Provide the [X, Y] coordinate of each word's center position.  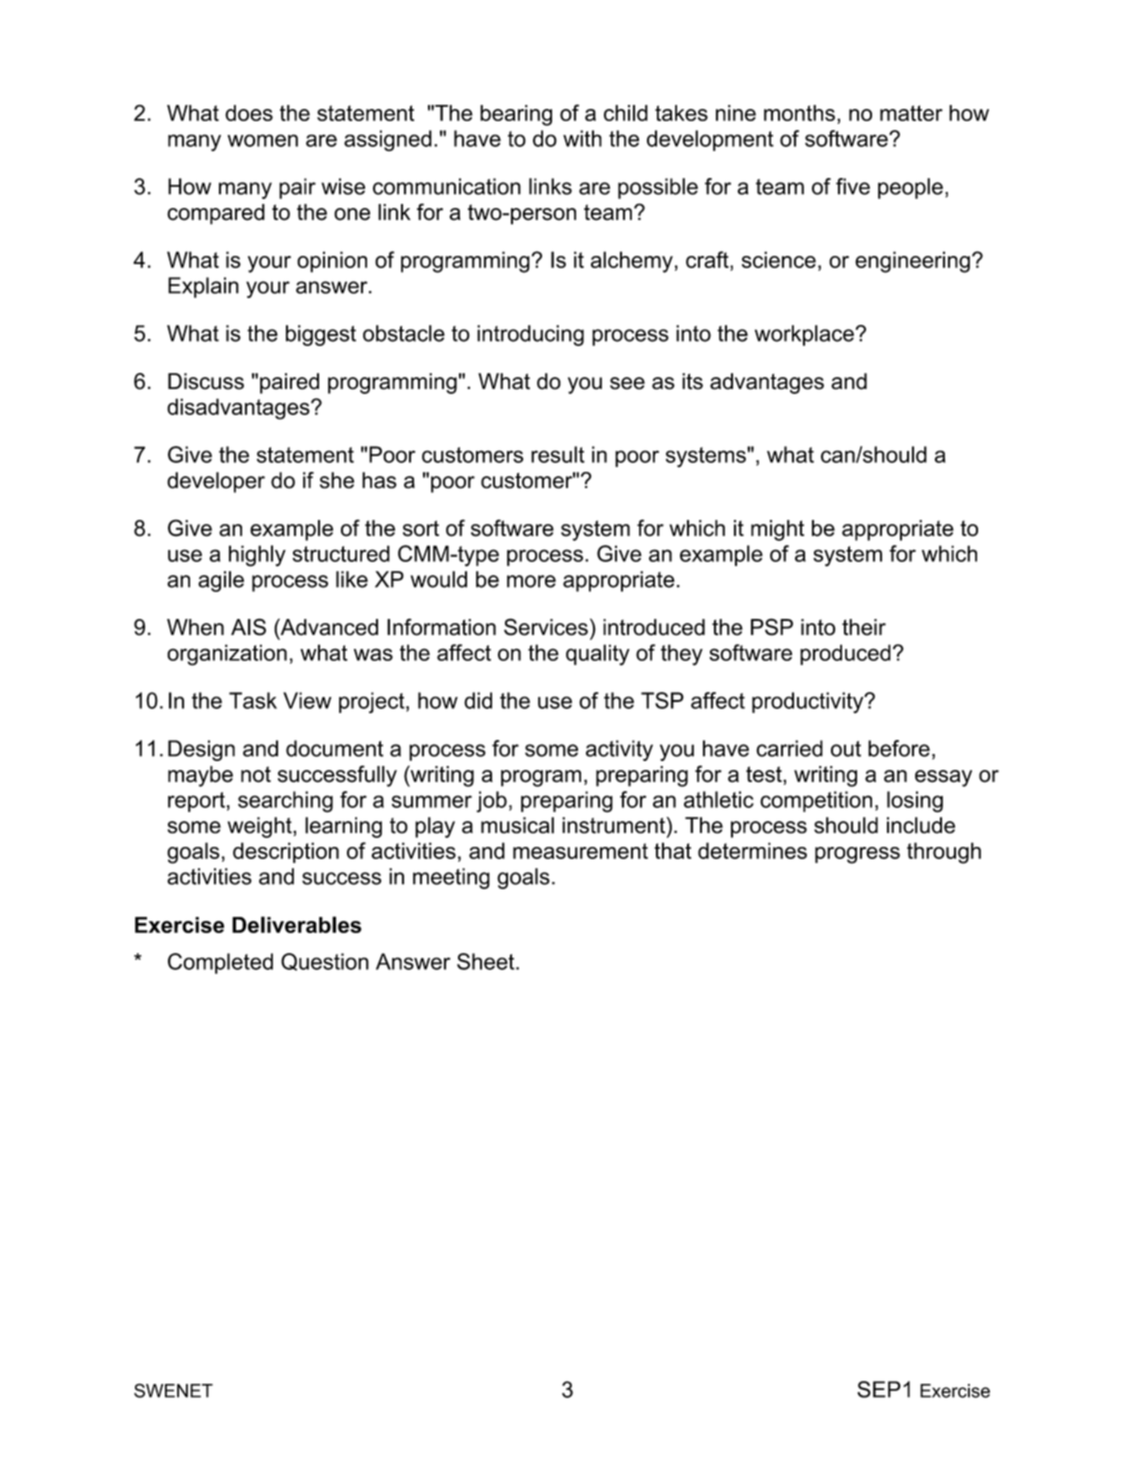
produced [845, 654]
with [582, 138]
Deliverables [297, 924]
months [799, 113]
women [263, 140]
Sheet [487, 961]
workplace [804, 335]
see [627, 383]
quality [598, 655]
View [307, 700]
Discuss [206, 381]
